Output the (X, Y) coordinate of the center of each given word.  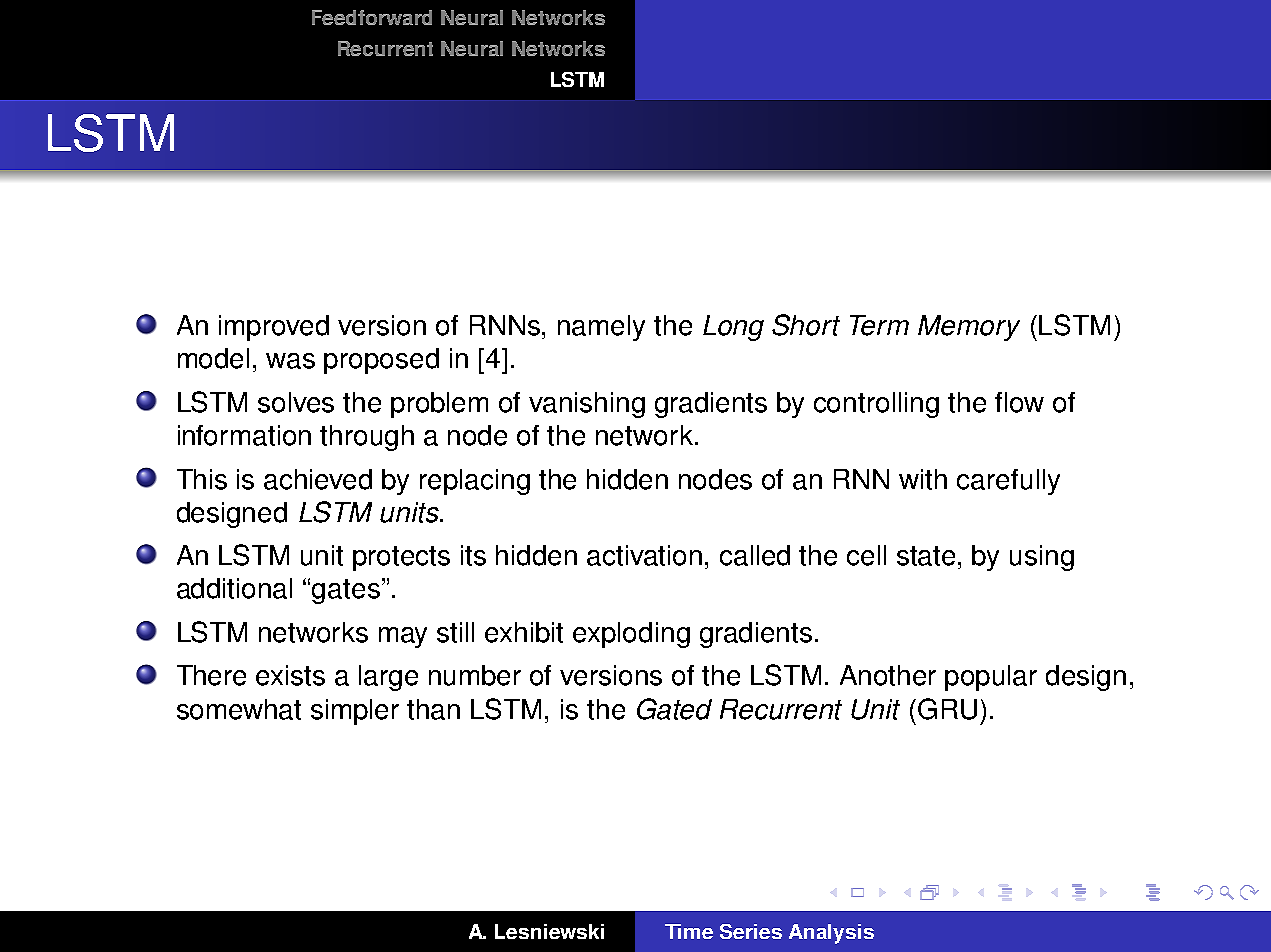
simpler (355, 712)
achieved (318, 479)
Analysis (831, 934)
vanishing (587, 405)
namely (601, 328)
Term (879, 325)
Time (689, 931)
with (923, 479)
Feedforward (372, 17)
